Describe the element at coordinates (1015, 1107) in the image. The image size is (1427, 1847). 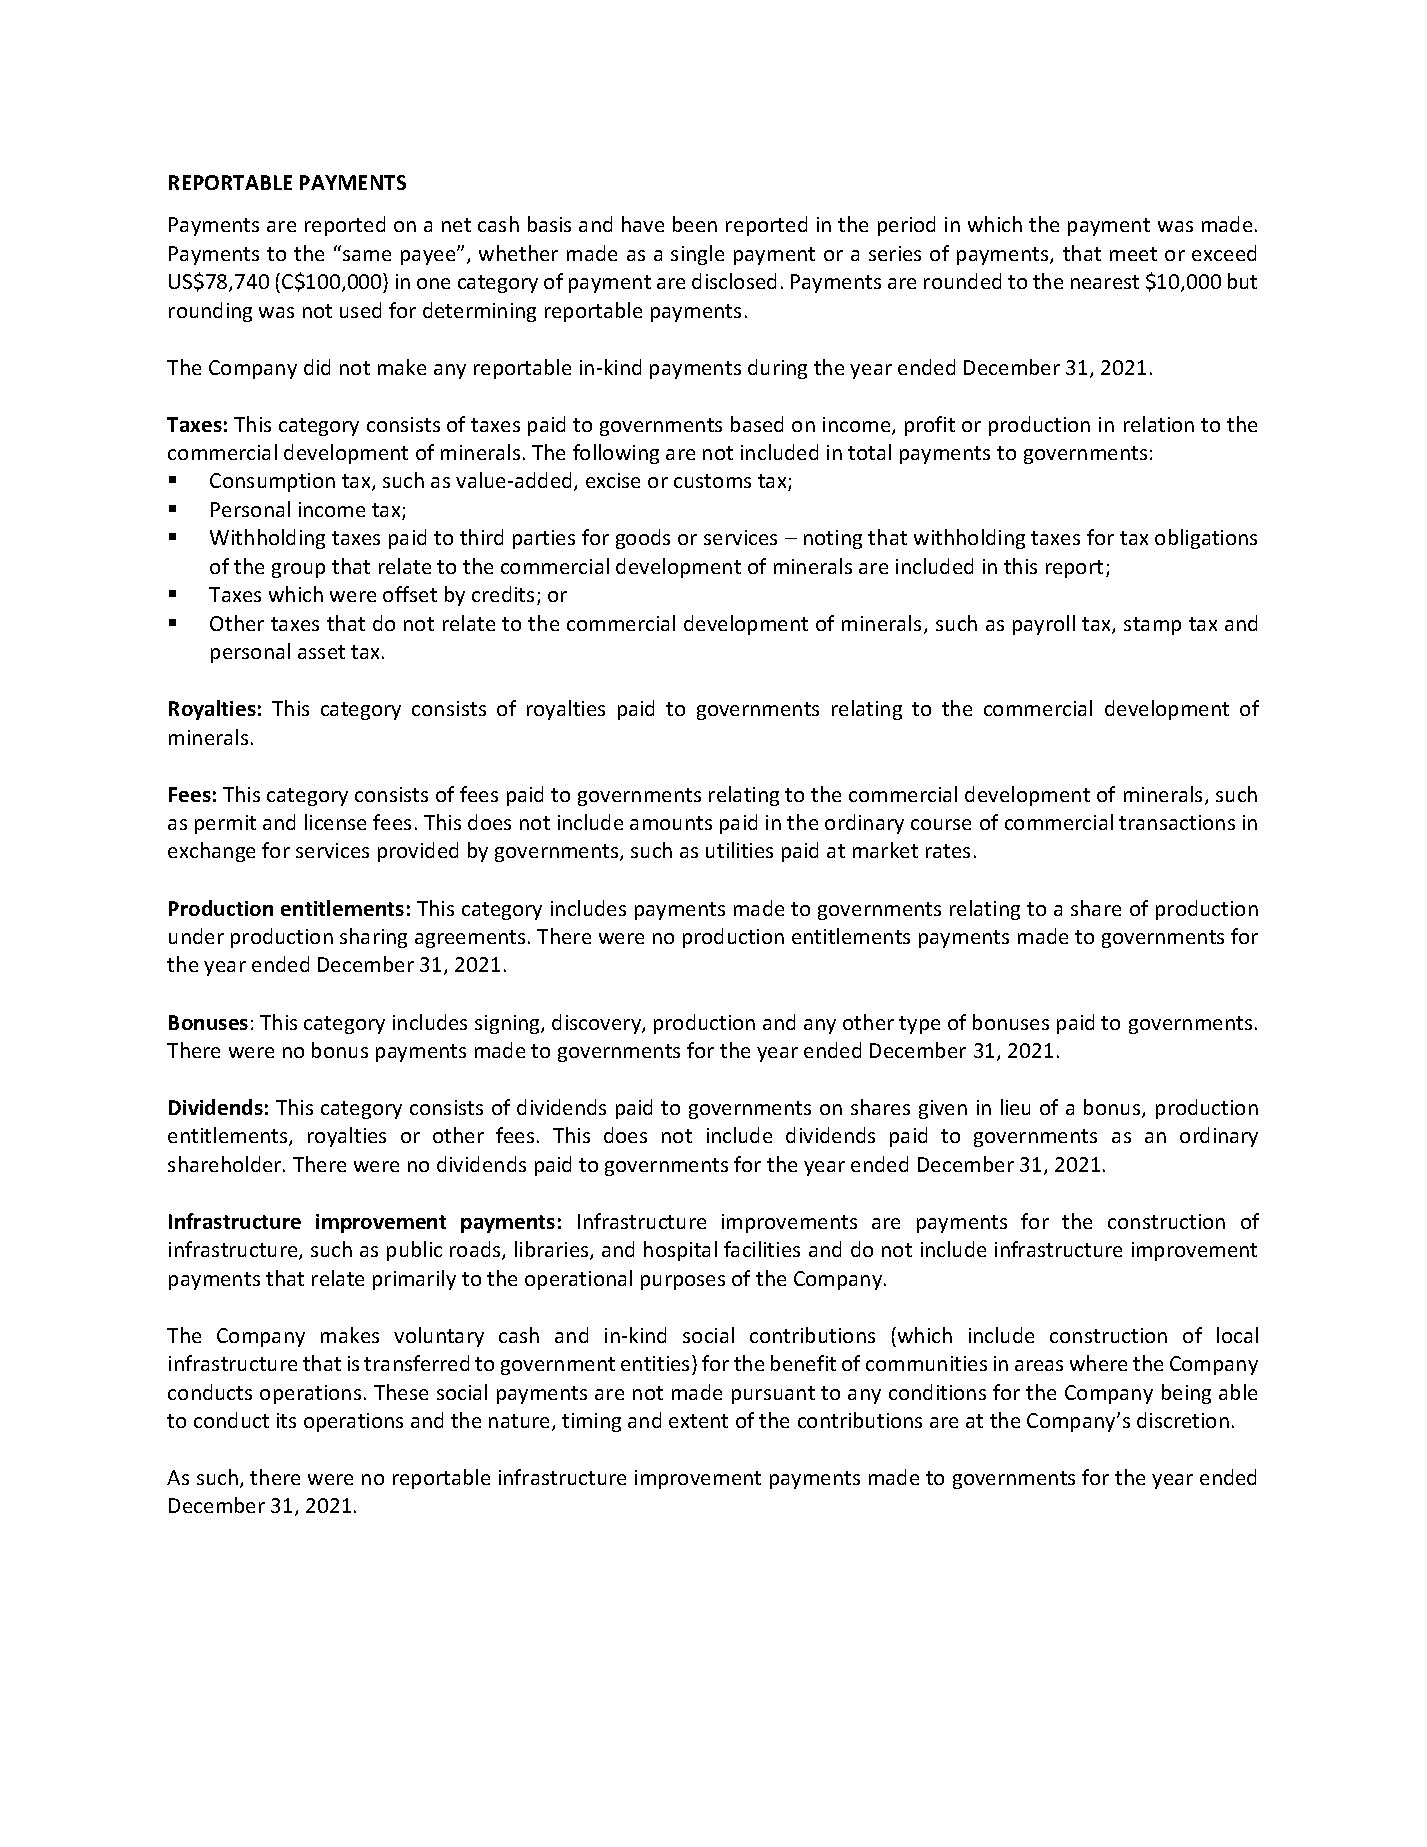
I see `lieu` at that location.
